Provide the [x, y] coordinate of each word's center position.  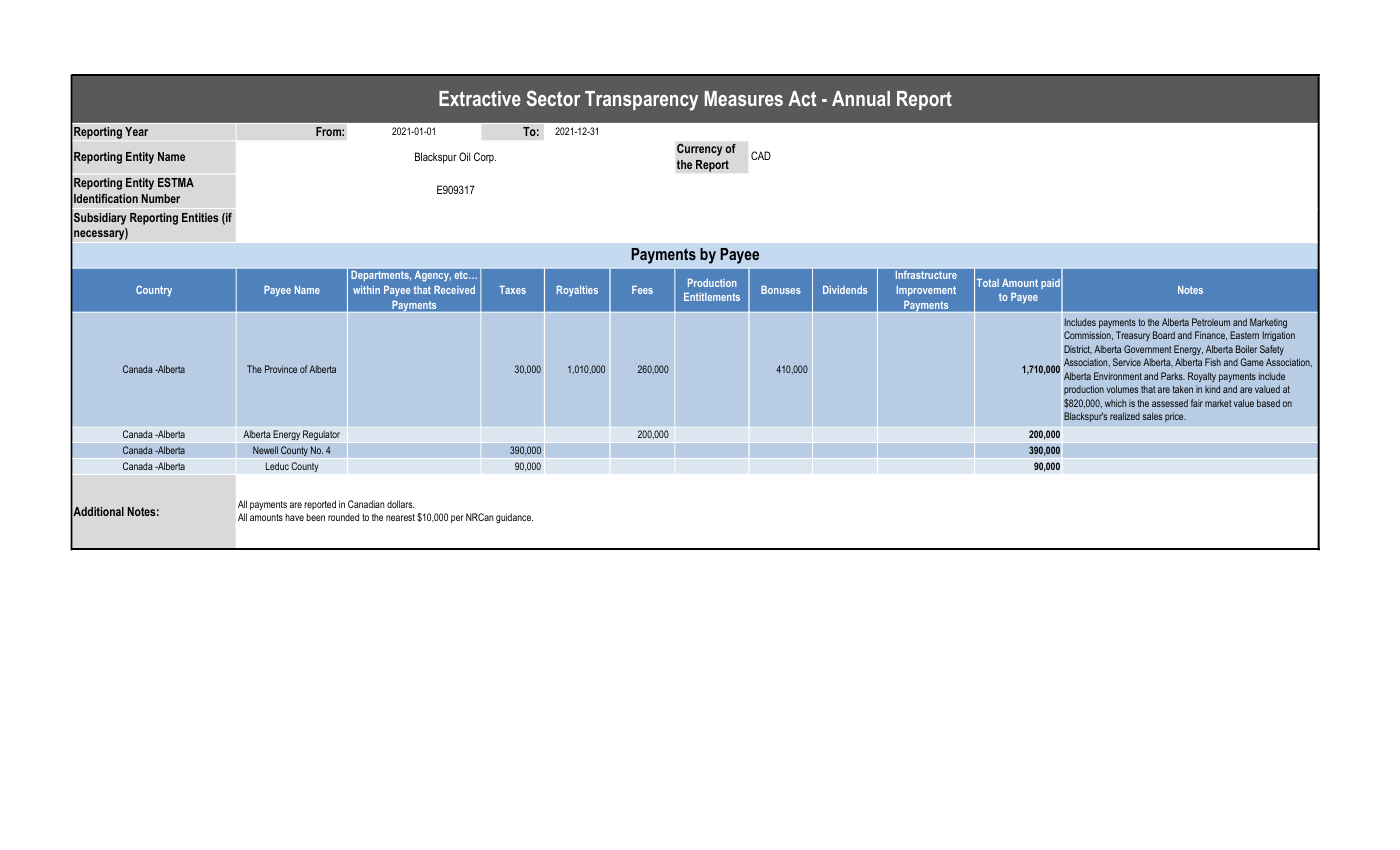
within [366, 290]
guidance [514, 518]
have [295, 517]
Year [136, 131]
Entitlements [712, 297]
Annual [861, 98]
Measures [744, 98]
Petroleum [1211, 322]
